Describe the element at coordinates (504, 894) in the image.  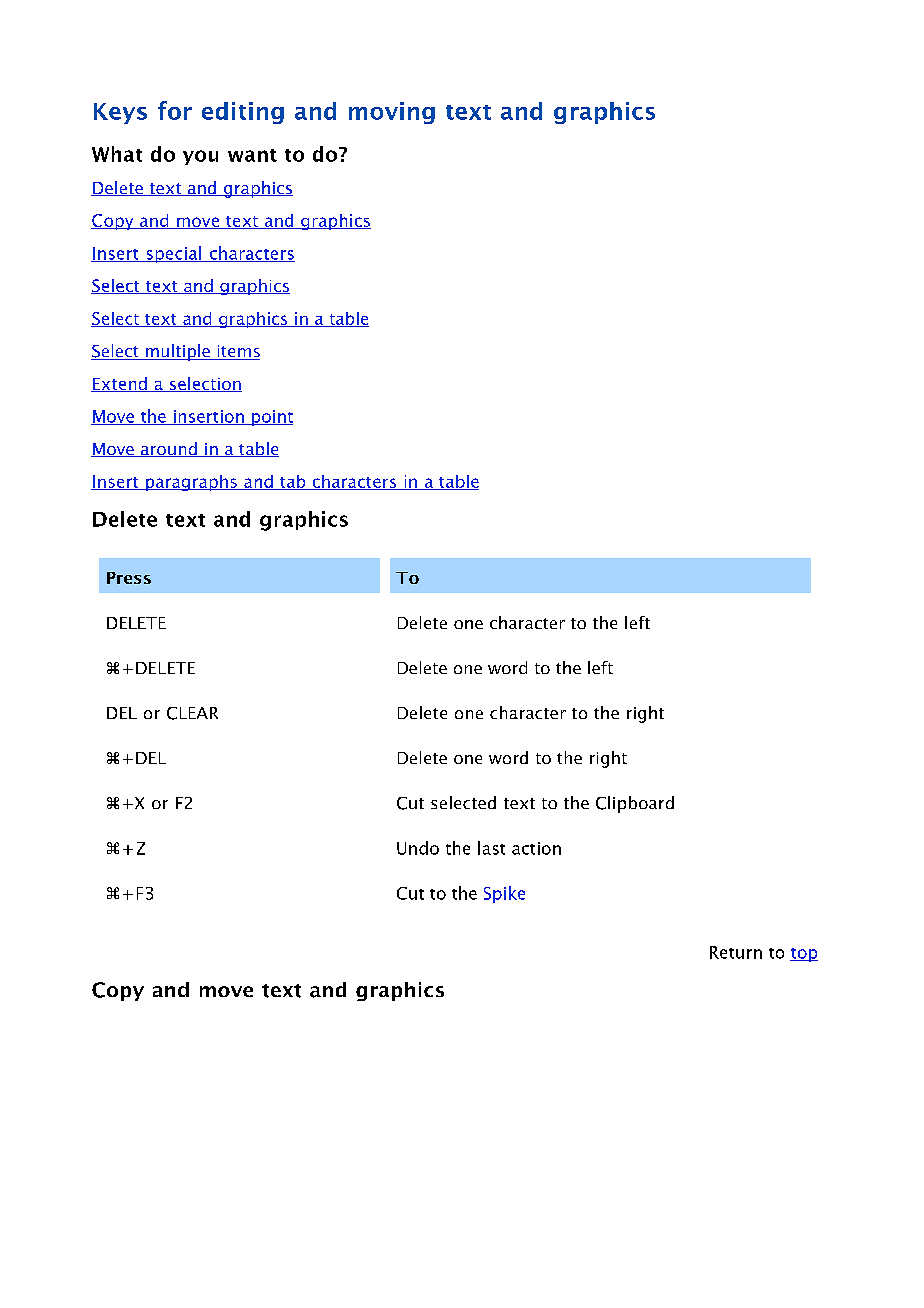
I see `Spike` at that location.
